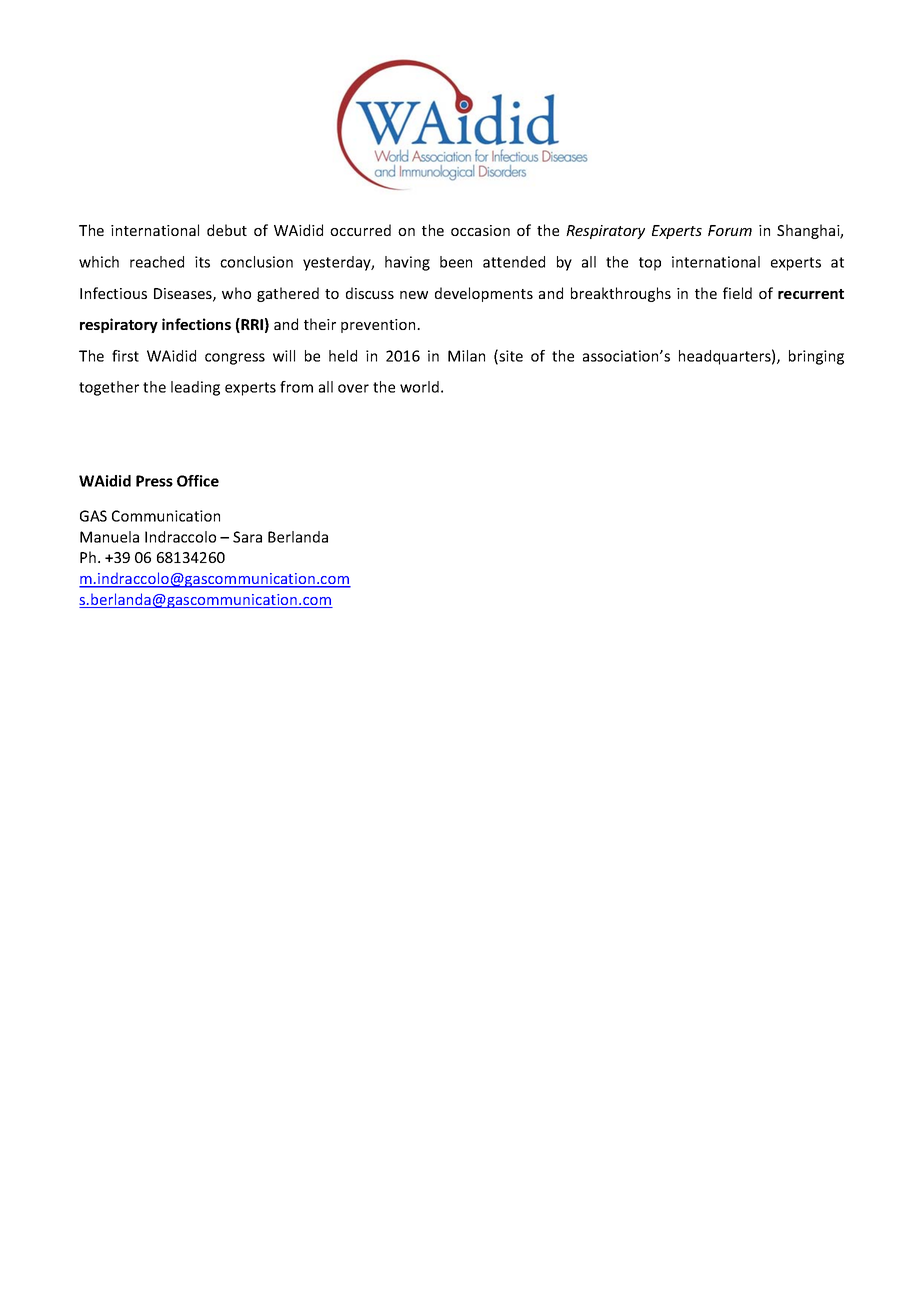 The width and height of the page is (924, 1308). What do you see at coordinates (730, 230) in the page?
I see `Forum` at bounding box center [730, 230].
